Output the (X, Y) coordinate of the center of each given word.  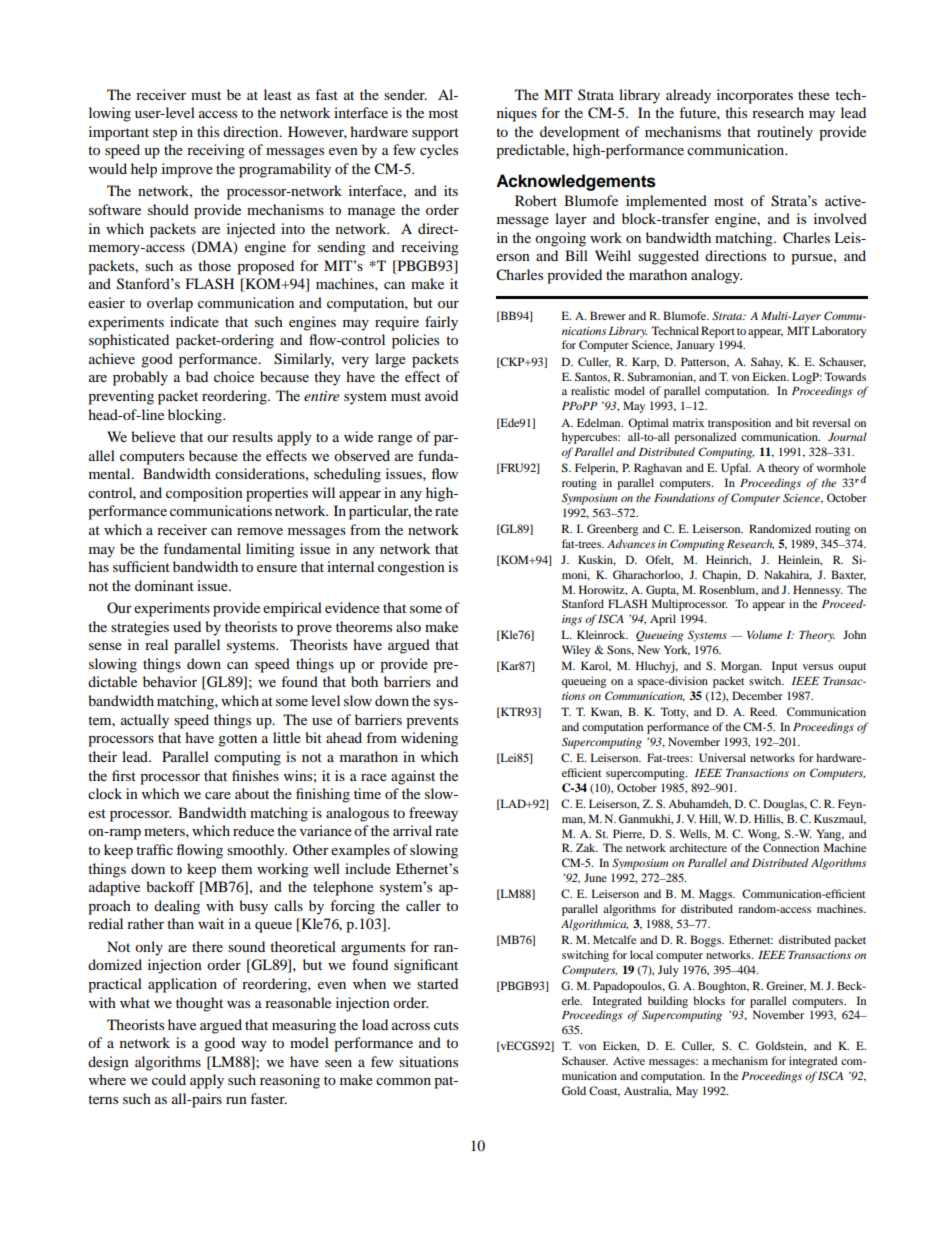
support (435, 134)
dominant (164, 585)
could (169, 1079)
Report (718, 332)
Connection (791, 847)
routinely (785, 133)
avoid (441, 395)
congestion (411, 568)
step (165, 134)
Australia (647, 1091)
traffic (154, 849)
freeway (433, 814)
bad (197, 376)
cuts (446, 1025)
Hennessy (818, 591)
